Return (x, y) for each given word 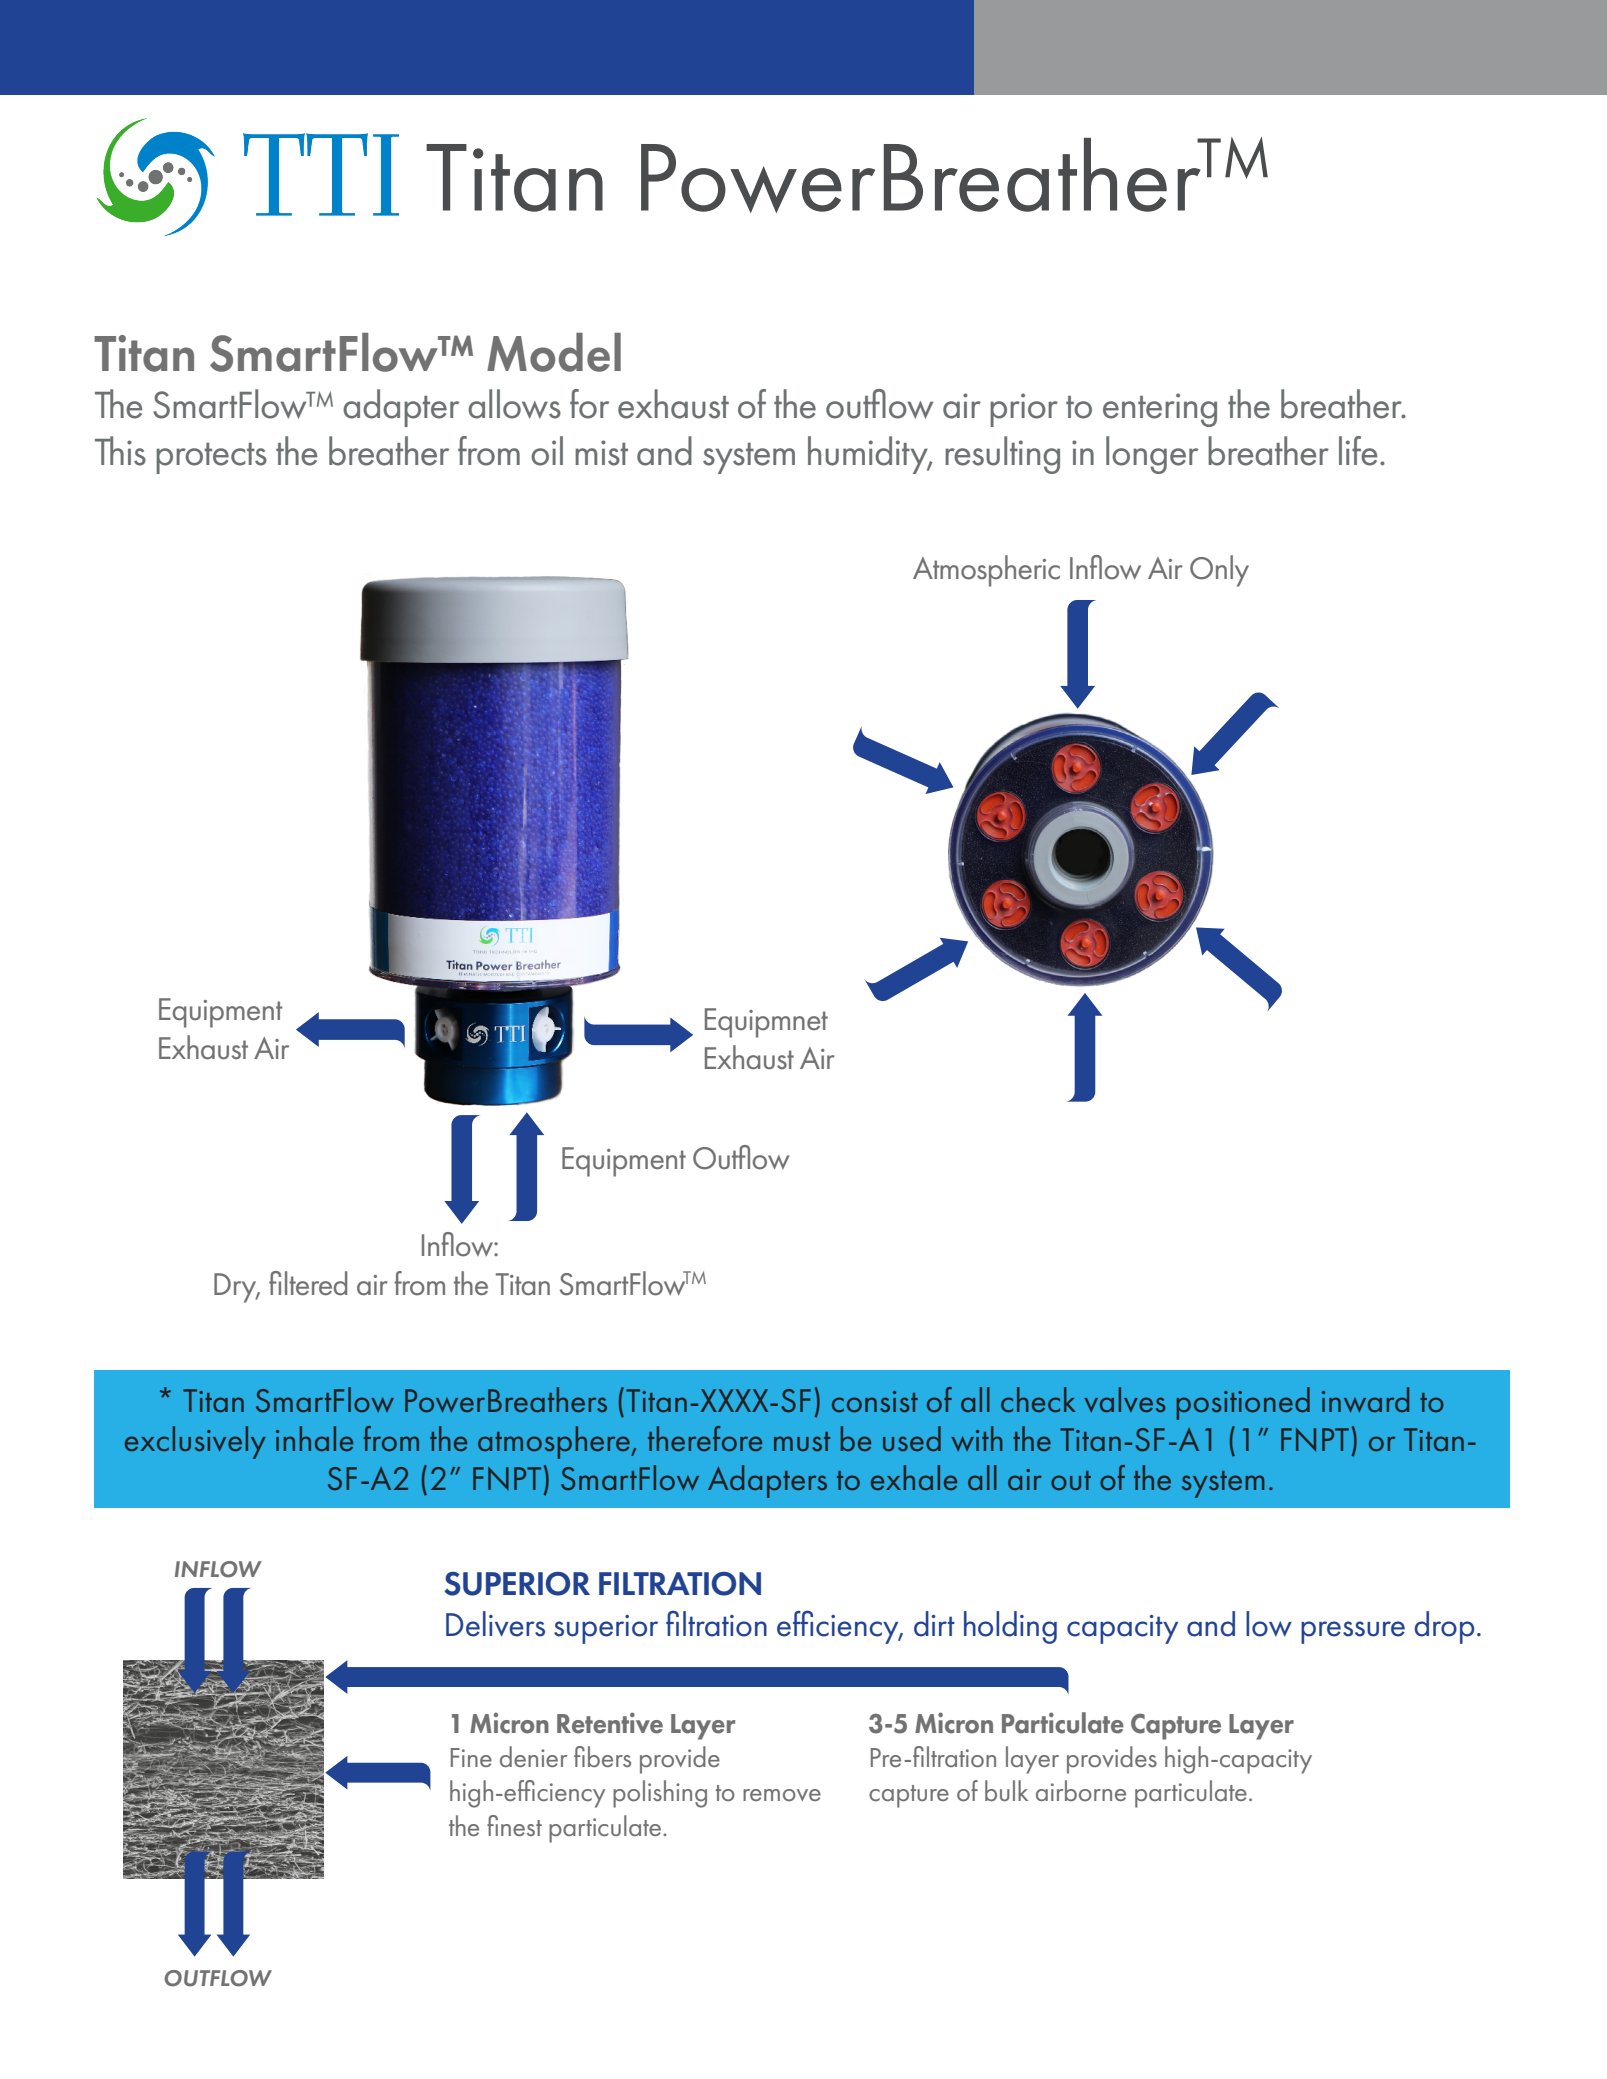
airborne (1081, 1790)
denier (533, 1756)
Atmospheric (986, 571)
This (120, 451)
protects (211, 458)
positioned (1243, 1403)
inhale (314, 1438)
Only (1219, 571)
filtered (308, 1283)
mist (601, 453)
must (802, 1441)
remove (782, 1795)
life (1358, 451)
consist (875, 1401)
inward (1365, 1399)
